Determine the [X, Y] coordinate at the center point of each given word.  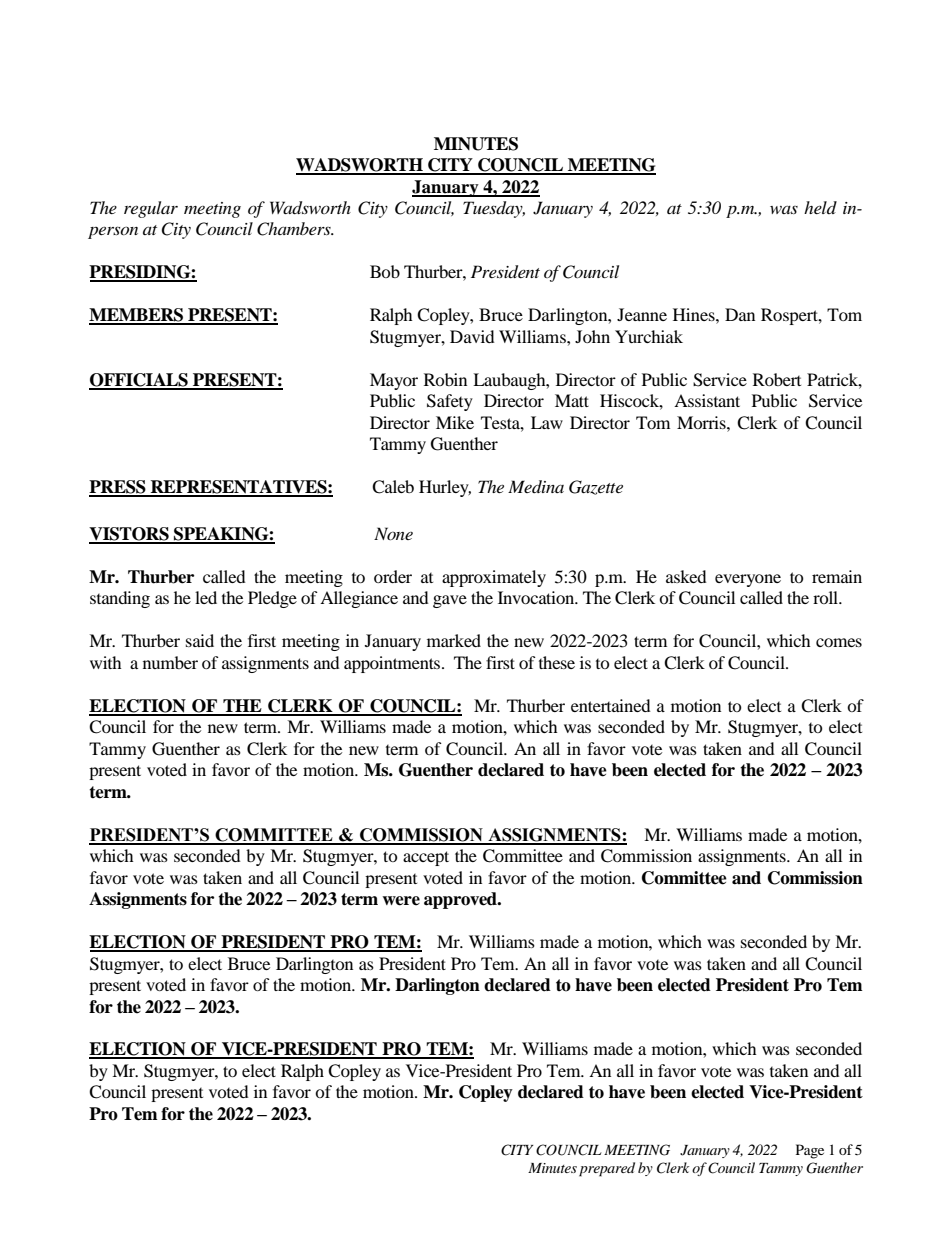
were [401, 901]
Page [810, 1151]
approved [461, 900]
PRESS [118, 488]
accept [426, 858]
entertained [611, 705]
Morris [702, 422]
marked [454, 640]
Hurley [445, 488]
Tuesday [494, 209]
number [170, 662]
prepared [607, 1169]
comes [839, 642]
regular [151, 209]
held [820, 207]
